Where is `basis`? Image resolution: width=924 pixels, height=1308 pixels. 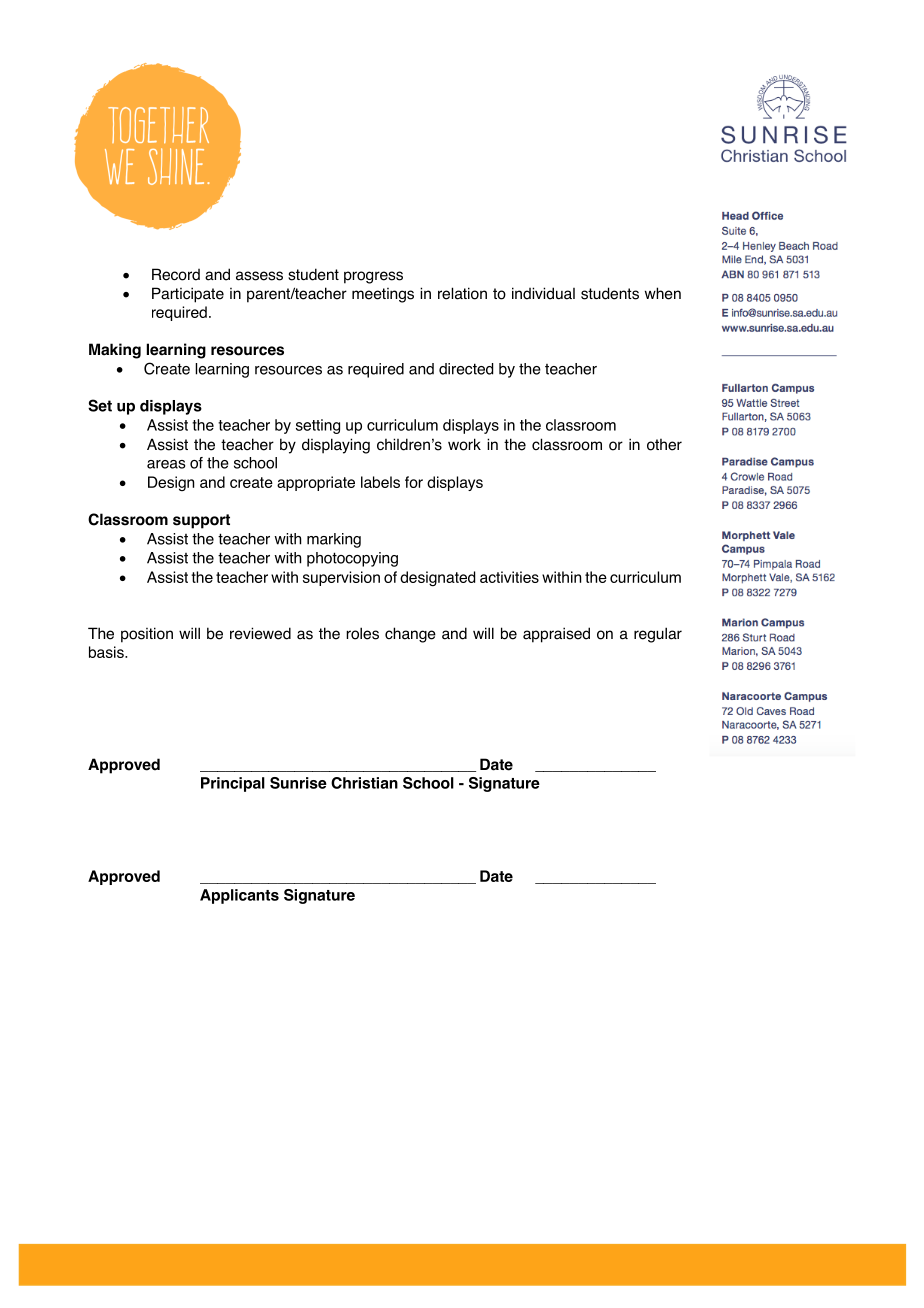
basis is located at coordinates (107, 652).
